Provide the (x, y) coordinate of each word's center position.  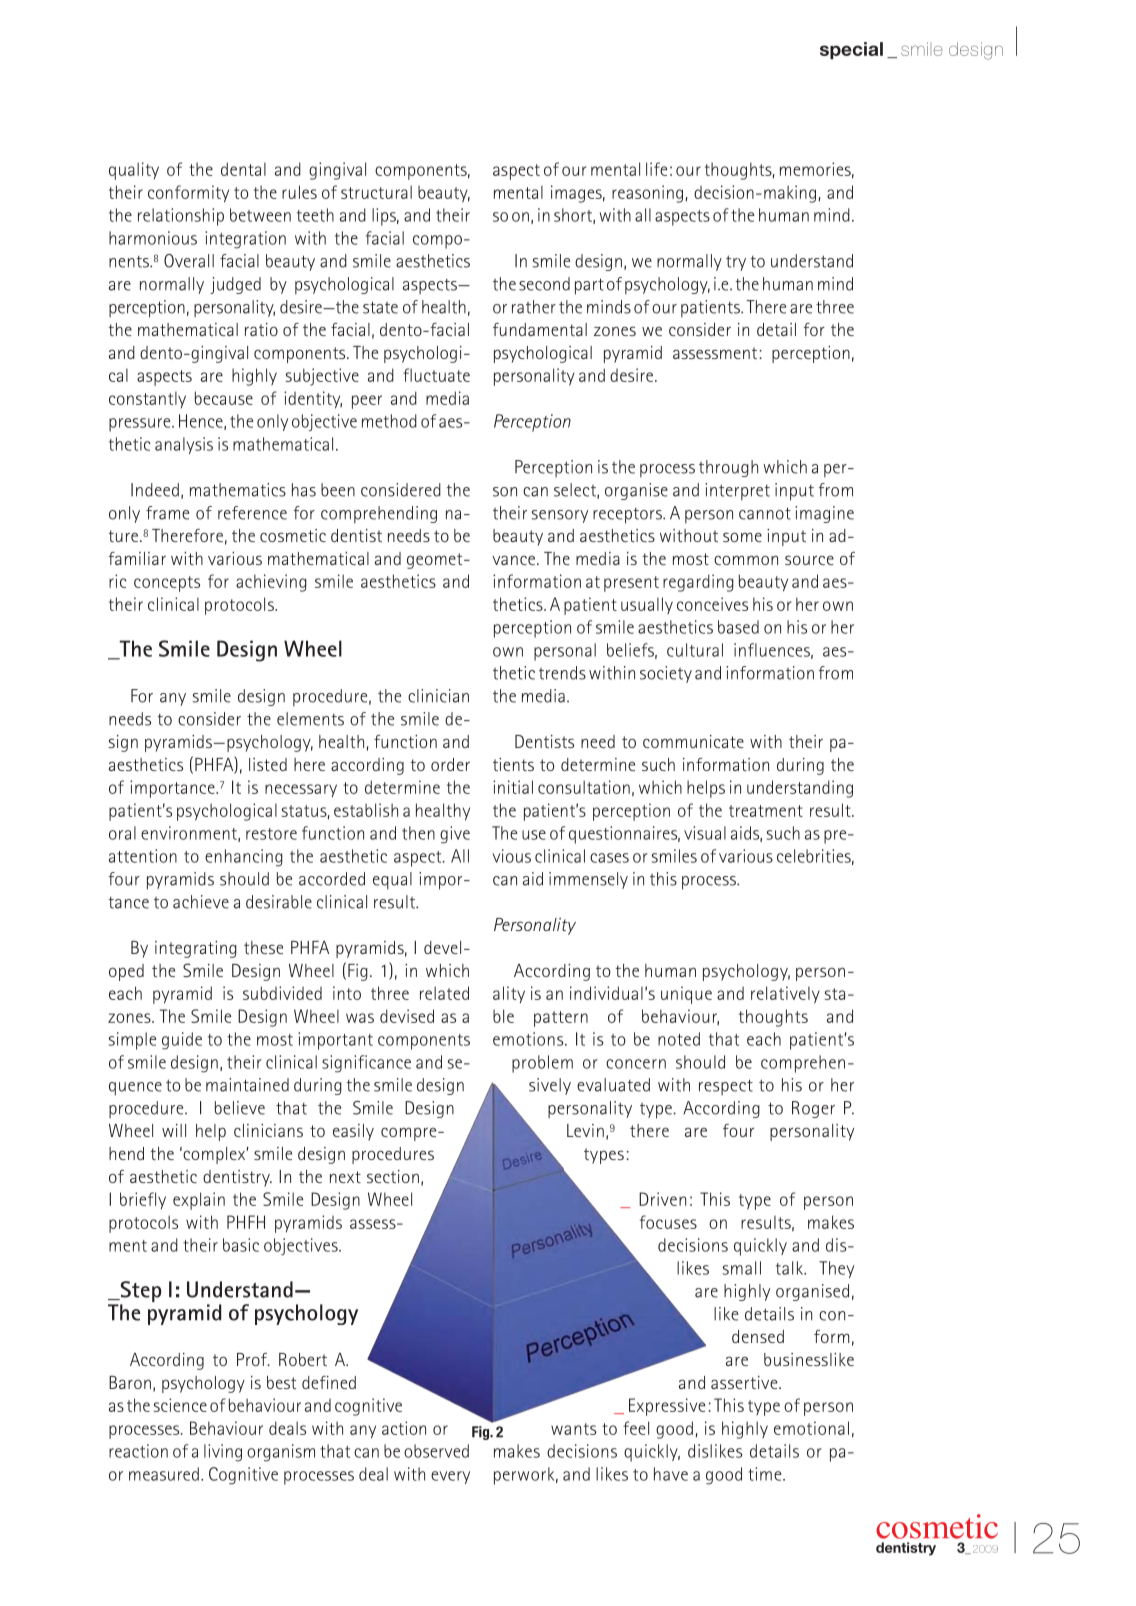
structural (376, 192)
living (223, 1453)
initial (513, 787)
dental (243, 169)
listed (268, 764)
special (851, 50)
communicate (693, 741)
